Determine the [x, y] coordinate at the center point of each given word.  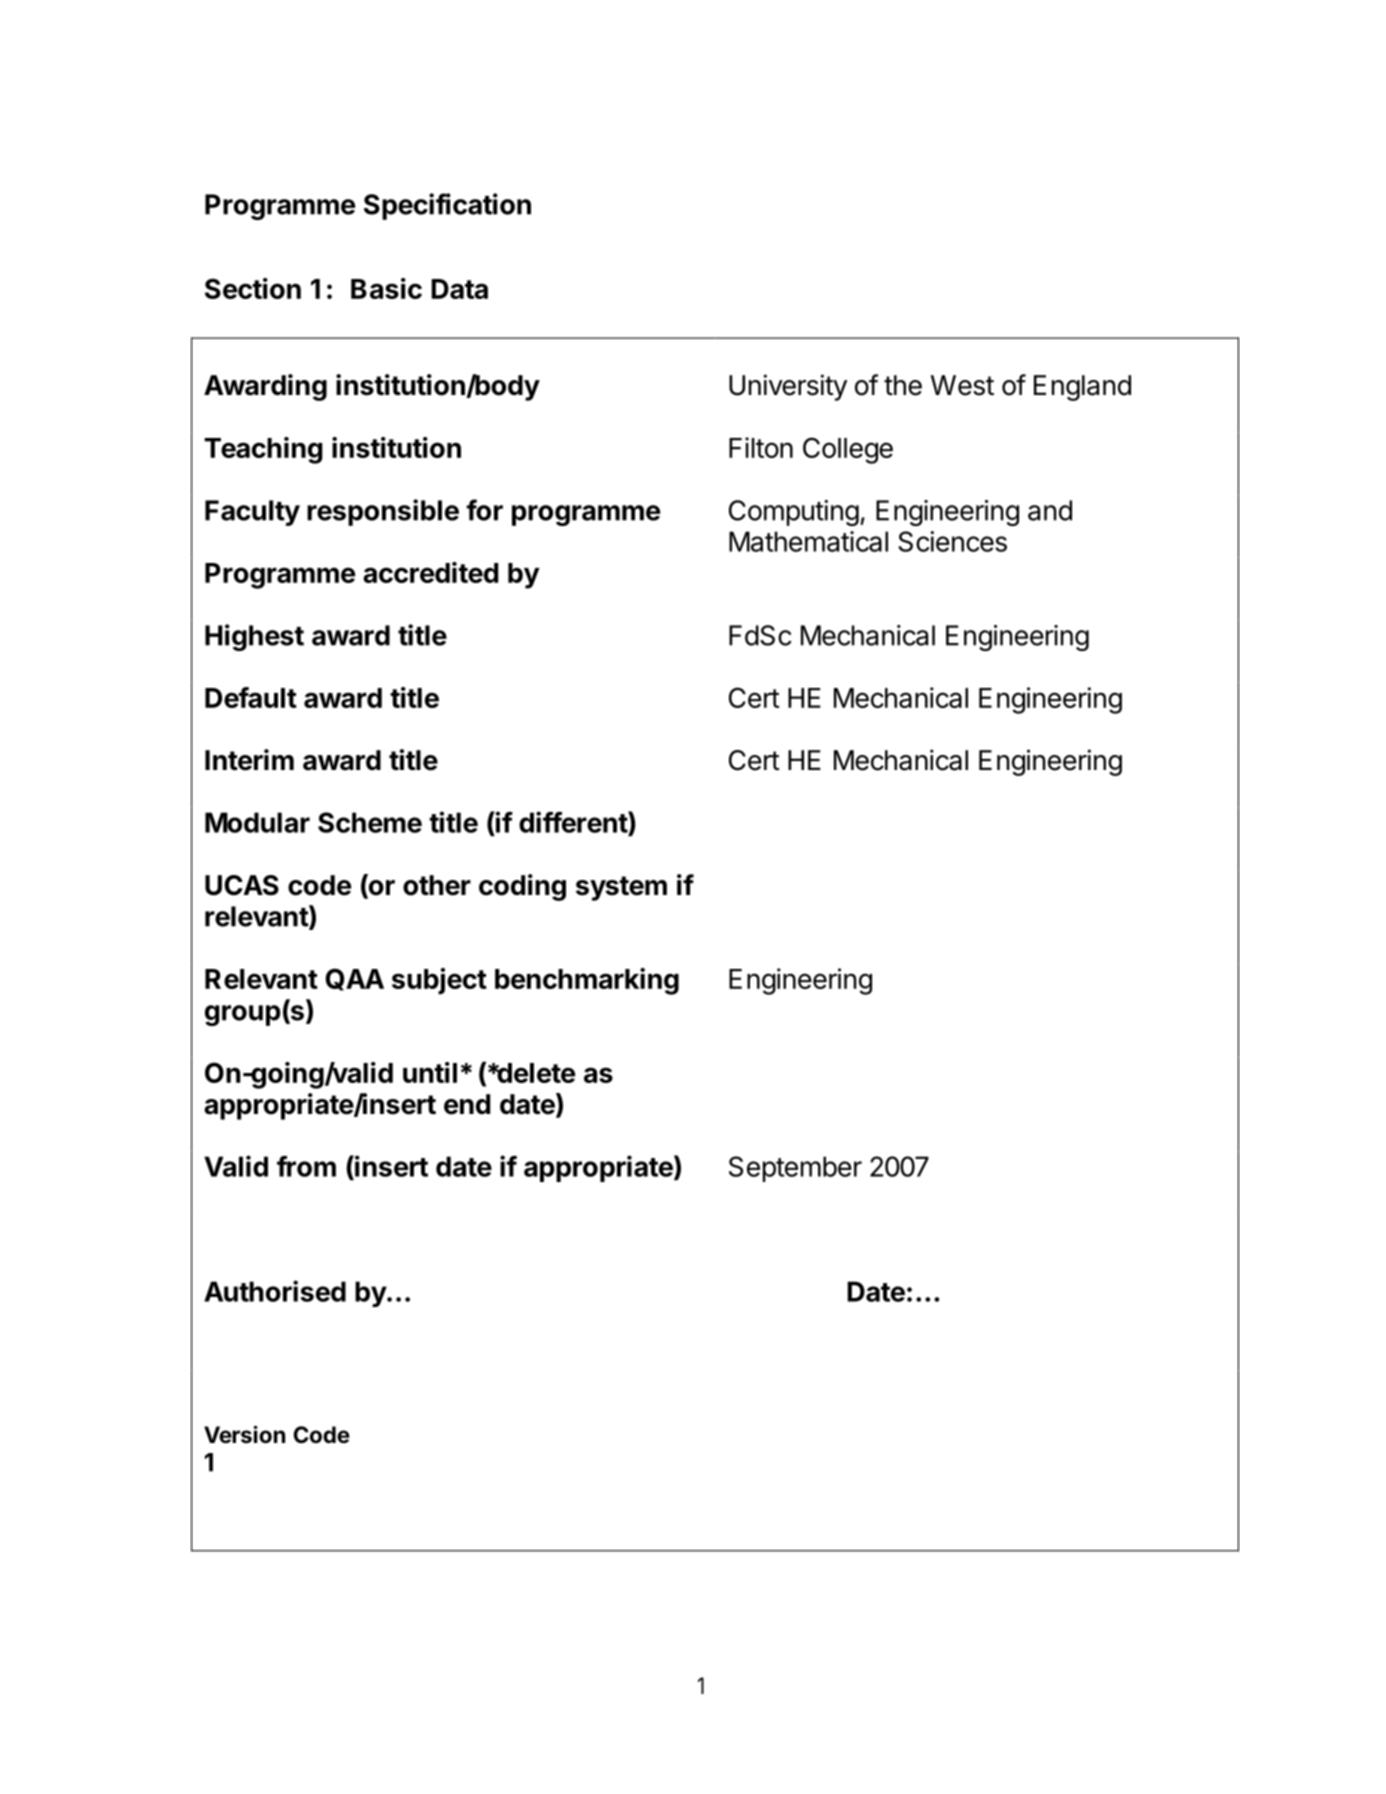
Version [244, 1434]
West [962, 385]
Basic [386, 288]
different [574, 822]
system [621, 888]
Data [459, 289]
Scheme [370, 822]
